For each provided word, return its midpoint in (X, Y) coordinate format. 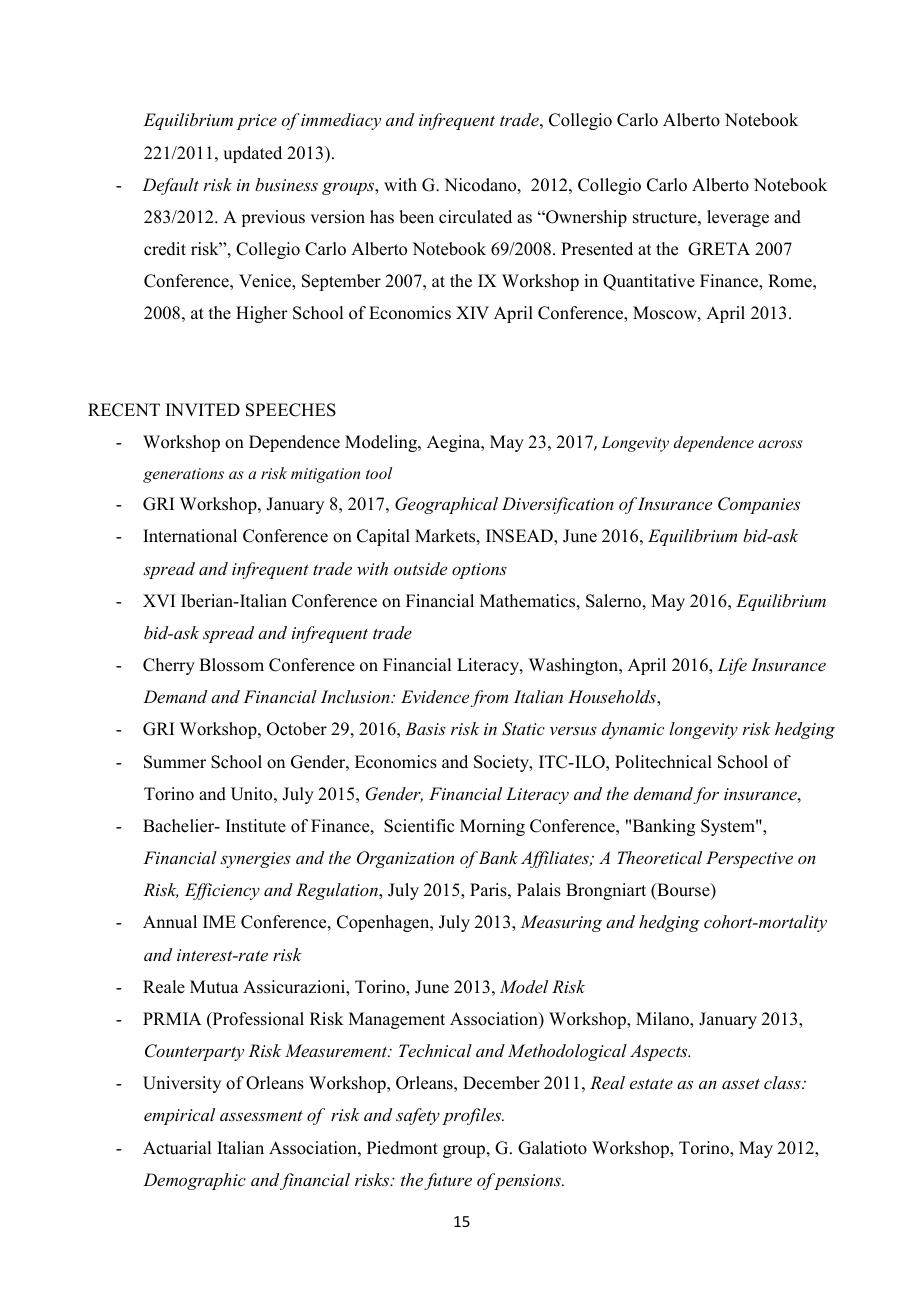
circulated (475, 217)
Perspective (749, 859)
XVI (159, 600)
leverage (738, 218)
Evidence (435, 696)
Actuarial (177, 1148)
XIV (472, 312)
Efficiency (222, 891)
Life (732, 666)
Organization (405, 859)
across (780, 444)
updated (252, 154)
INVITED (203, 409)
